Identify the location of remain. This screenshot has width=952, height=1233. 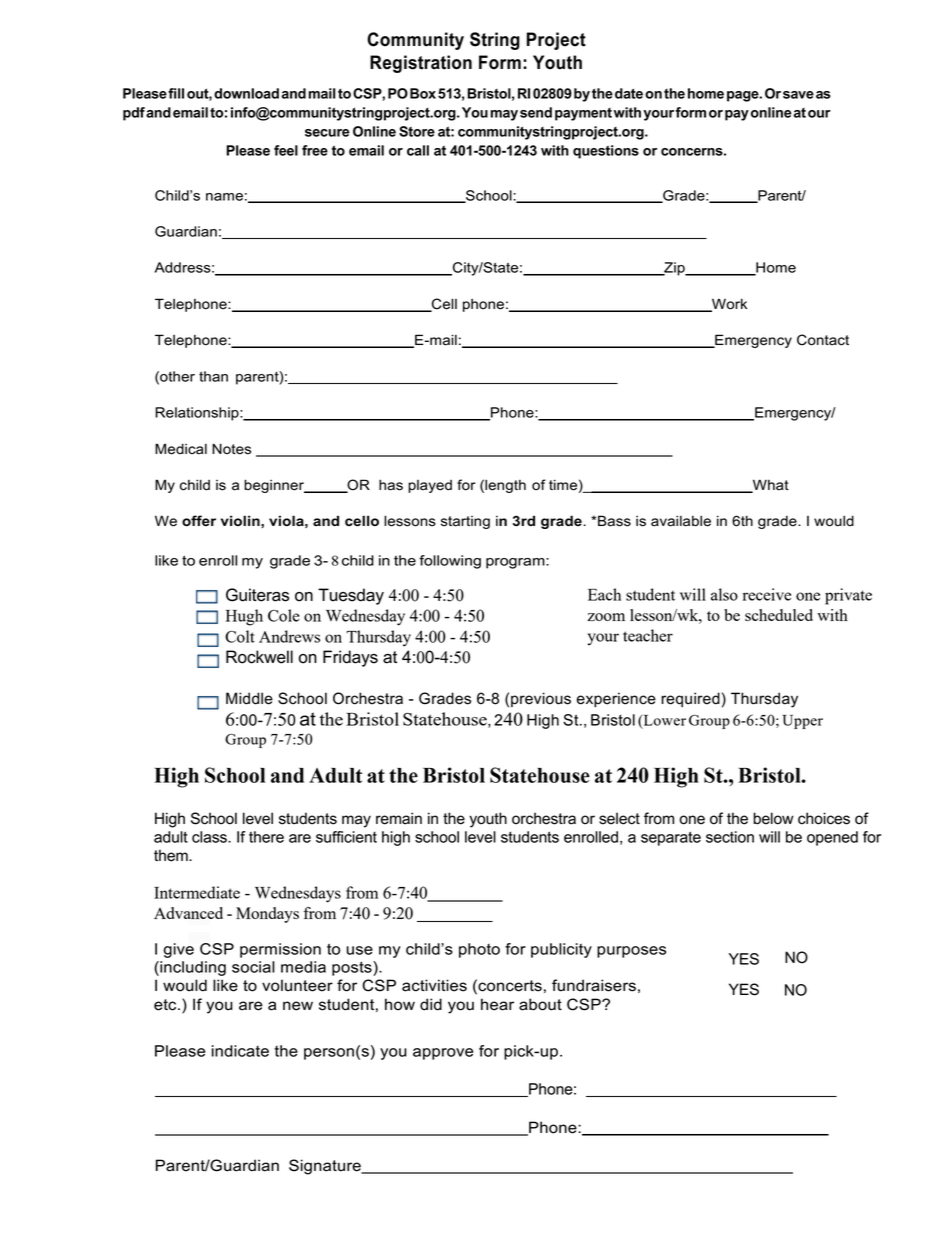
(399, 818).
